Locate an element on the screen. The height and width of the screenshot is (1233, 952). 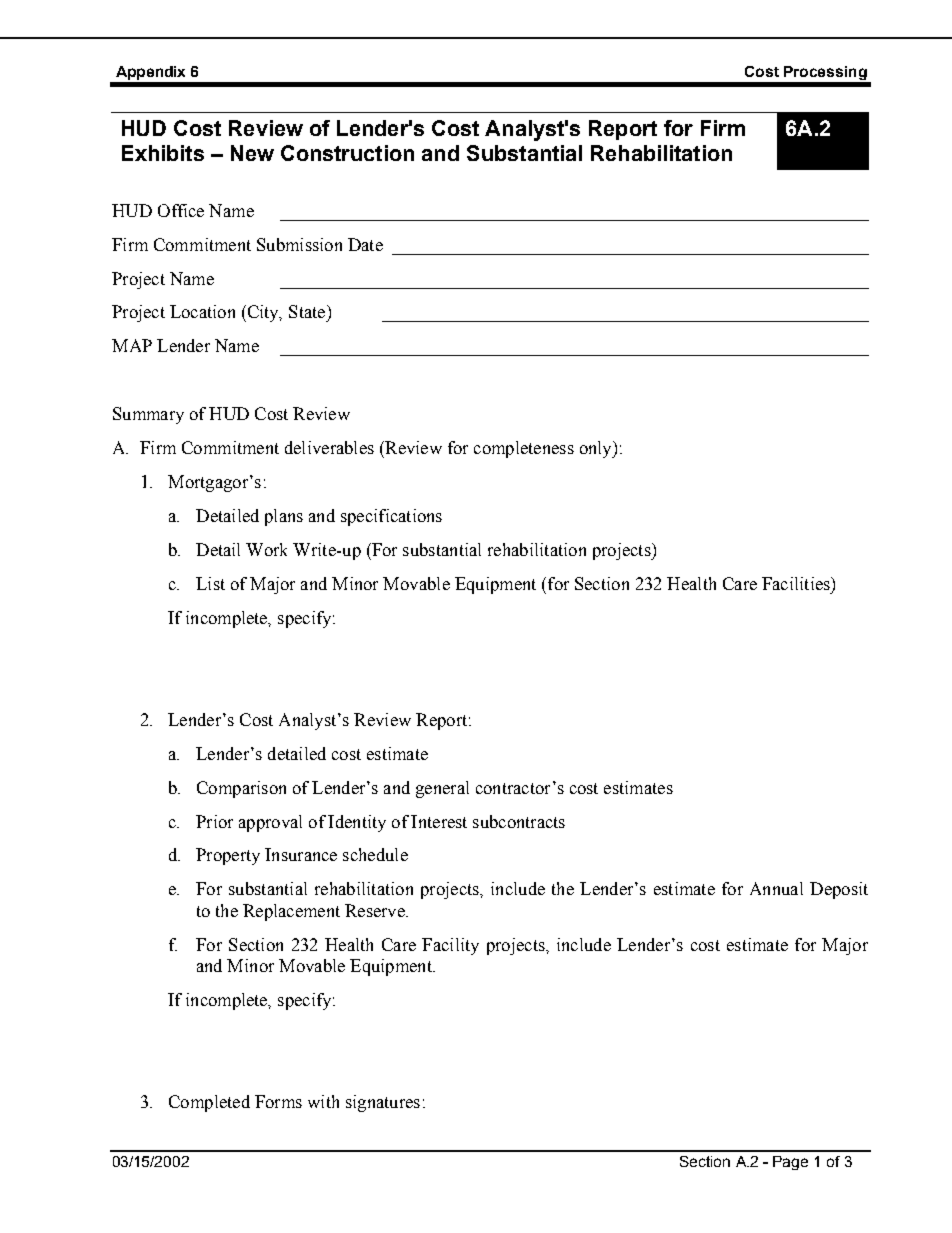
Construction is located at coordinates (347, 153).
